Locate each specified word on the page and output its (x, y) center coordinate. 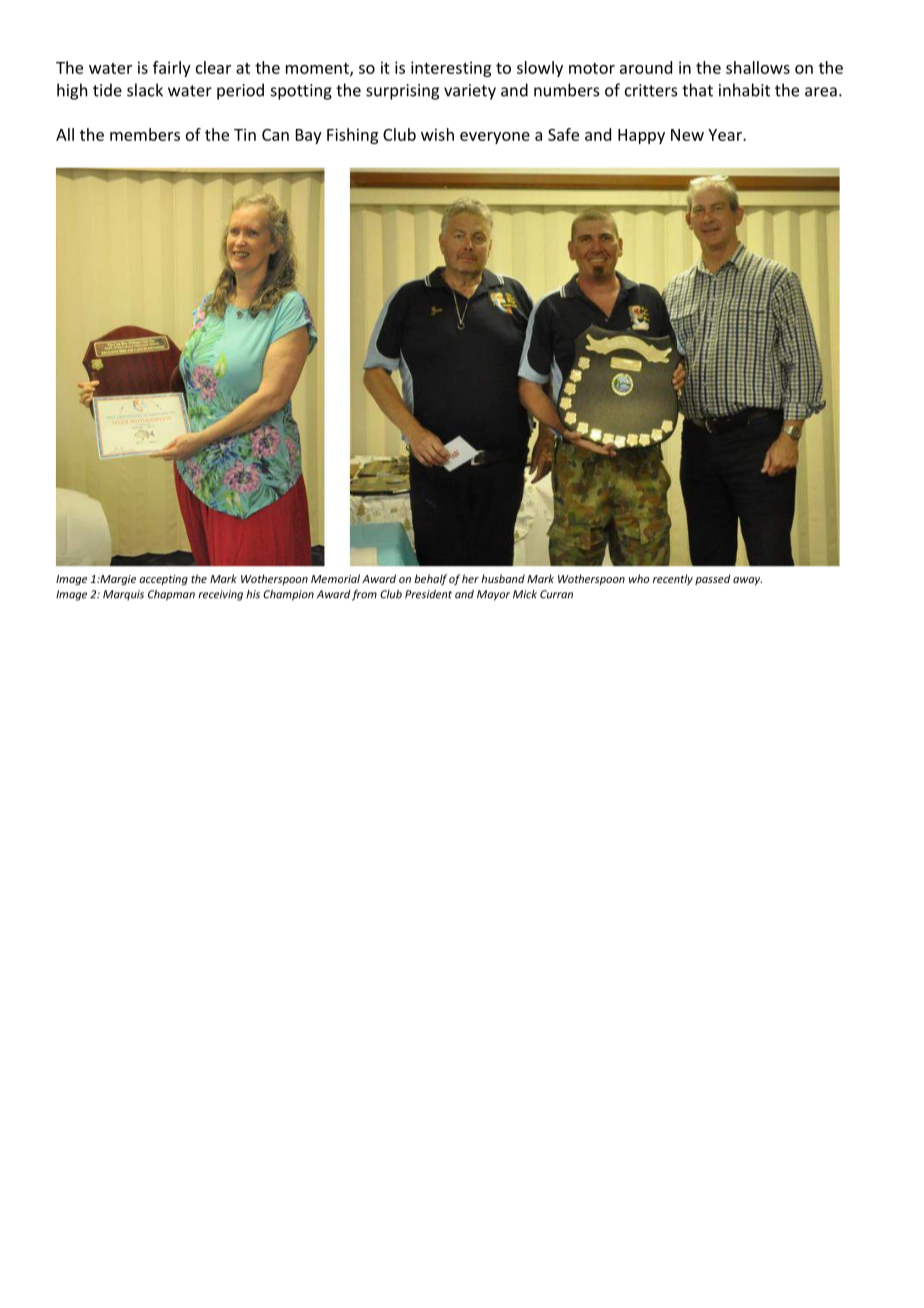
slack (145, 90)
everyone (495, 138)
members (145, 134)
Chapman (171, 595)
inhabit (744, 90)
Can (275, 135)
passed (712, 579)
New (687, 135)
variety (470, 92)
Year (726, 135)
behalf (430, 579)
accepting (163, 580)
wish (437, 134)
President (428, 594)
